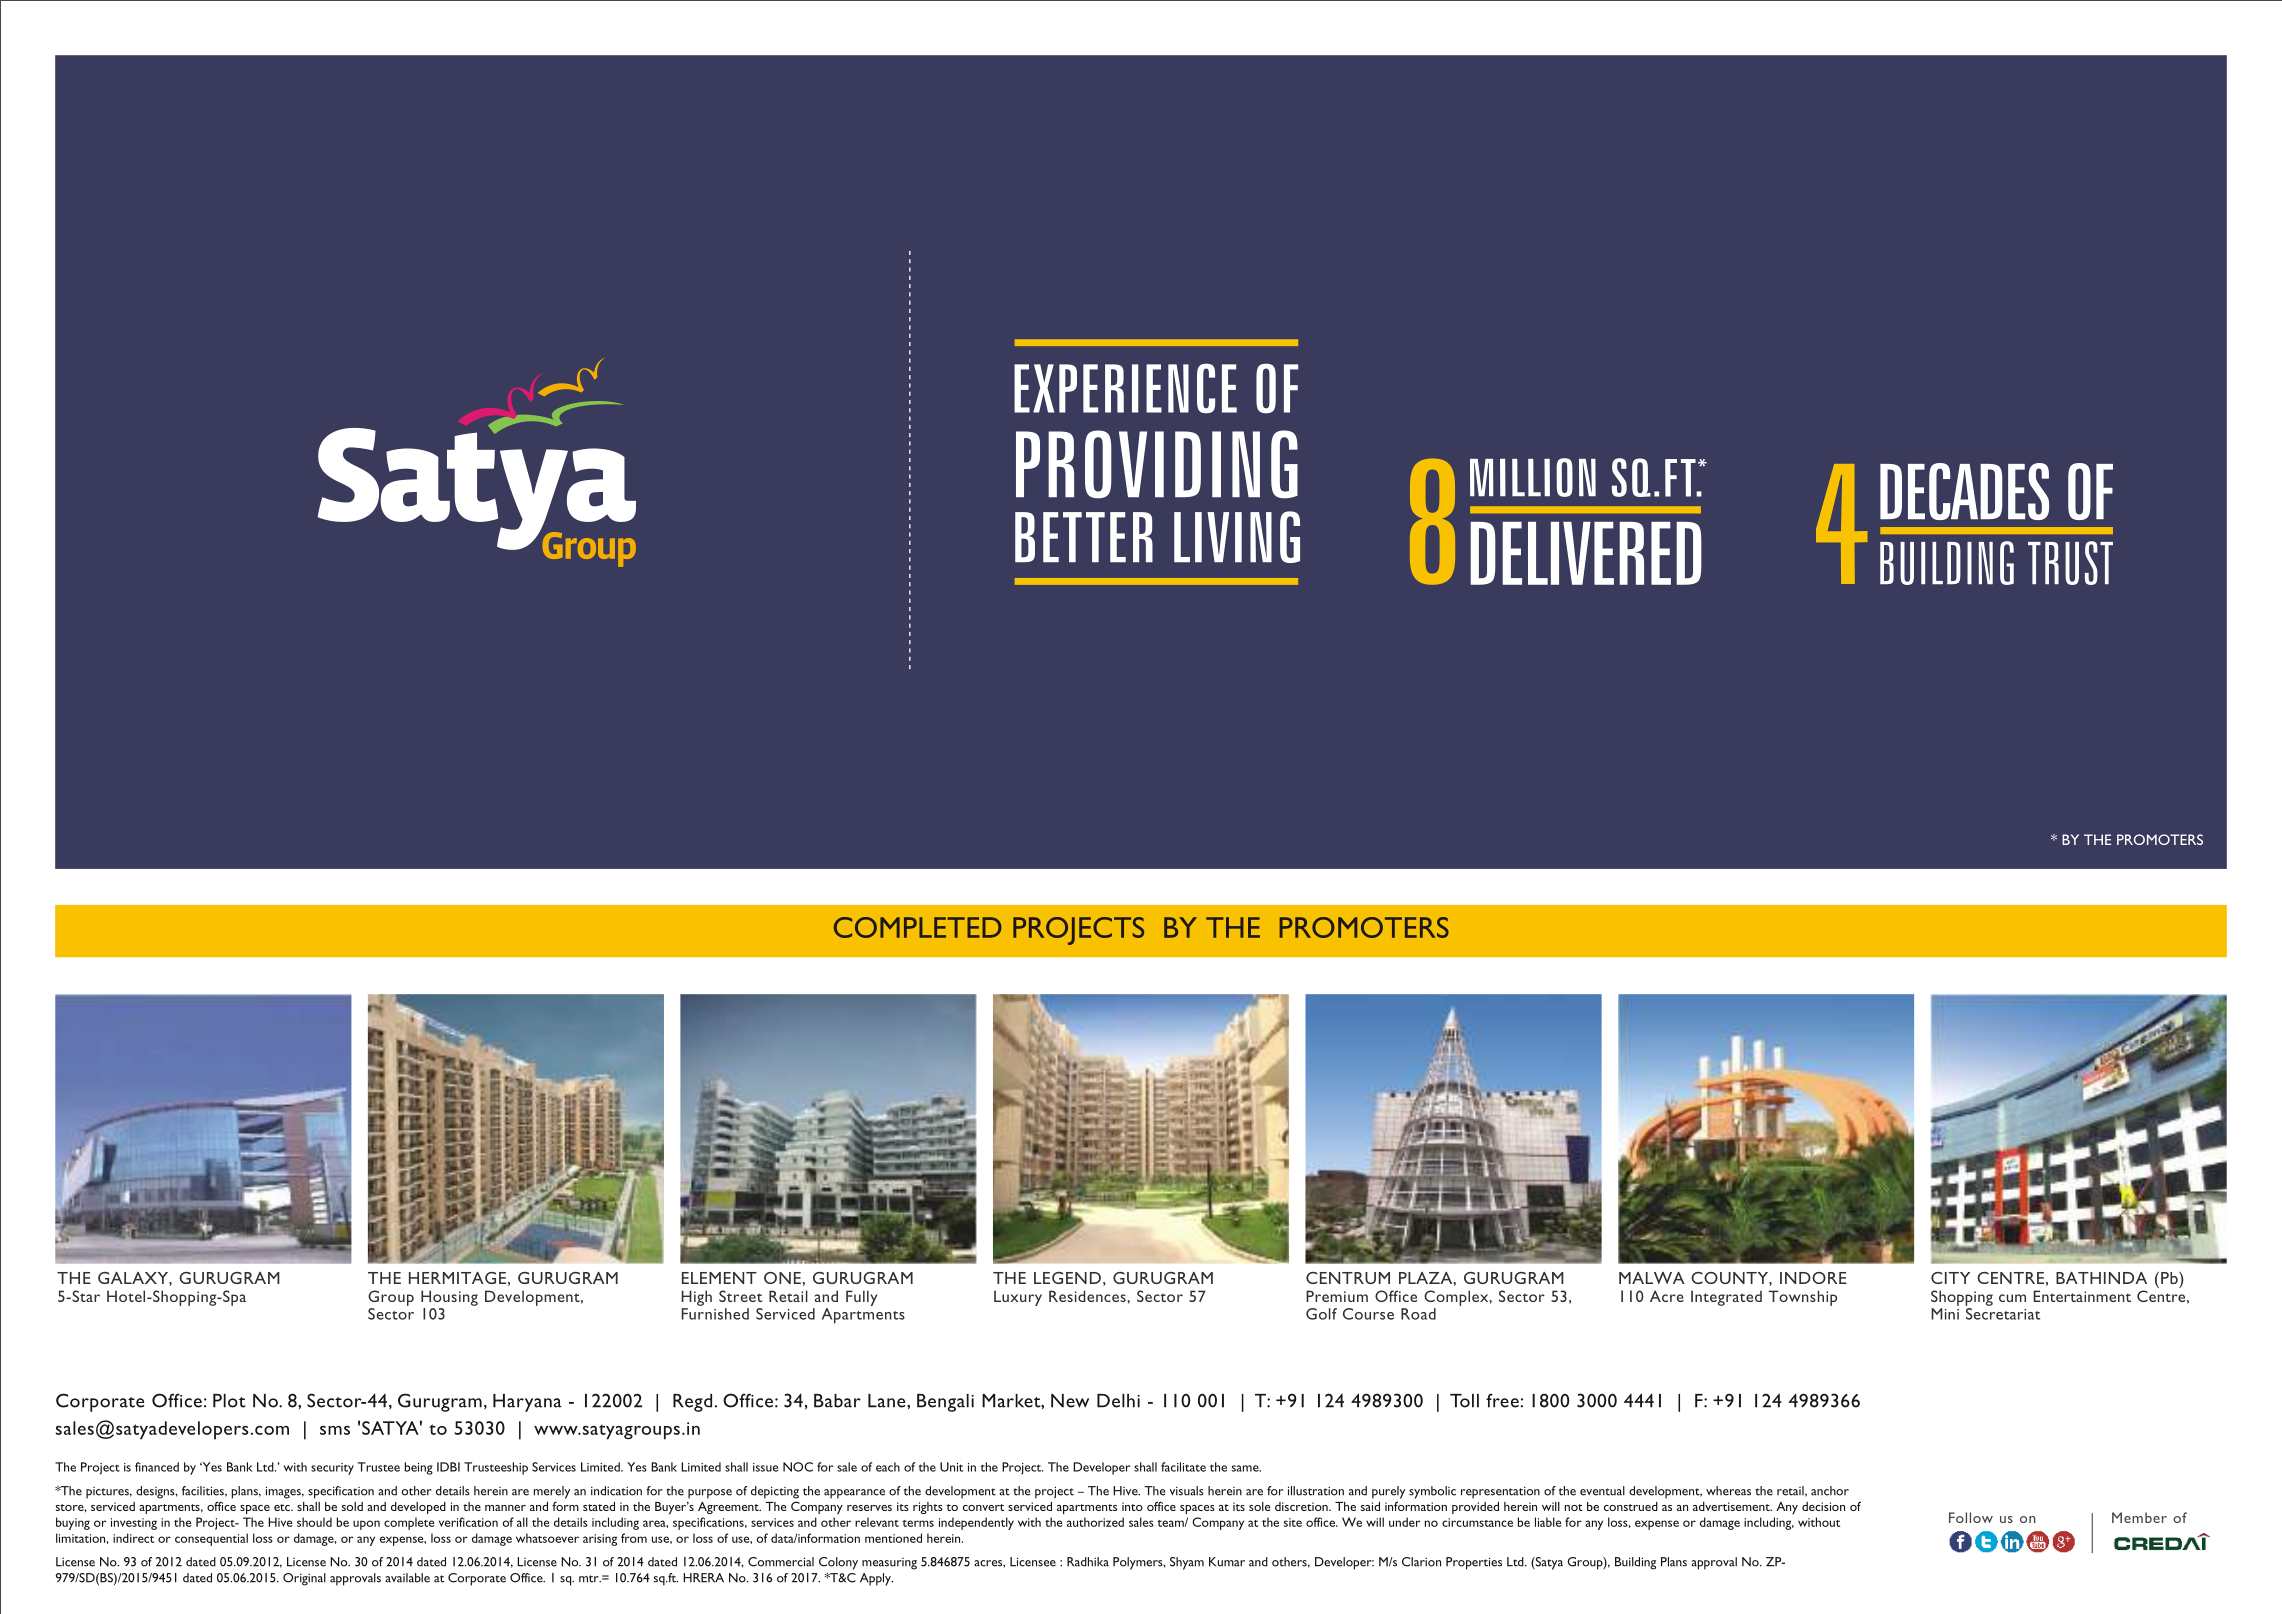 This document has height=1614, width=2282. I want to click on LIVING, so click(1237, 537).
